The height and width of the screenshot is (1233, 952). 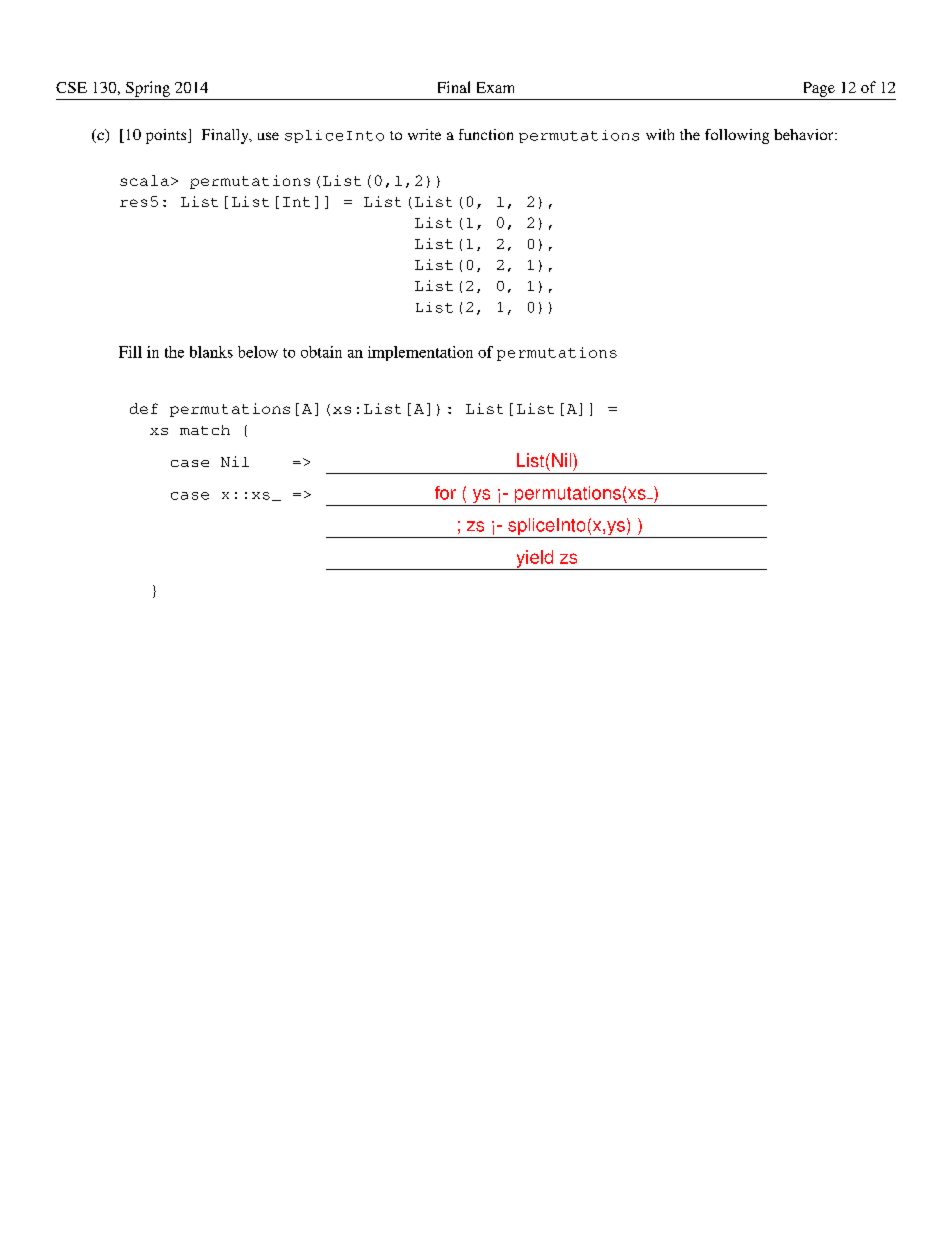 I want to click on below, so click(x=258, y=352).
